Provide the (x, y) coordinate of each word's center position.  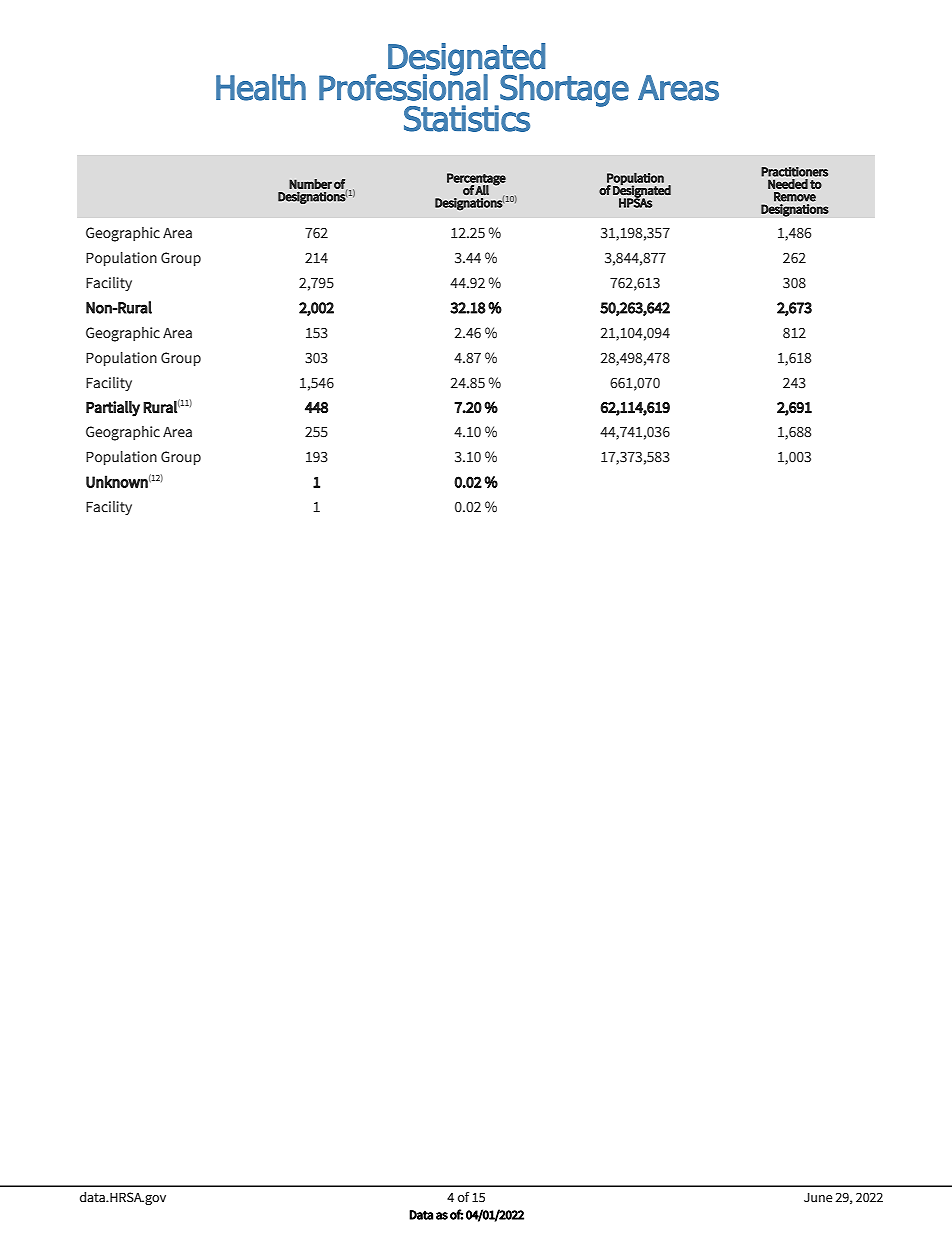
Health (261, 87)
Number (310, 184)
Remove (795, 197)
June (818, 1198)
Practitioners (794, 172)
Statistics (467, 118)
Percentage (476, 180)
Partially (113, 409)
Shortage (563, 91)
